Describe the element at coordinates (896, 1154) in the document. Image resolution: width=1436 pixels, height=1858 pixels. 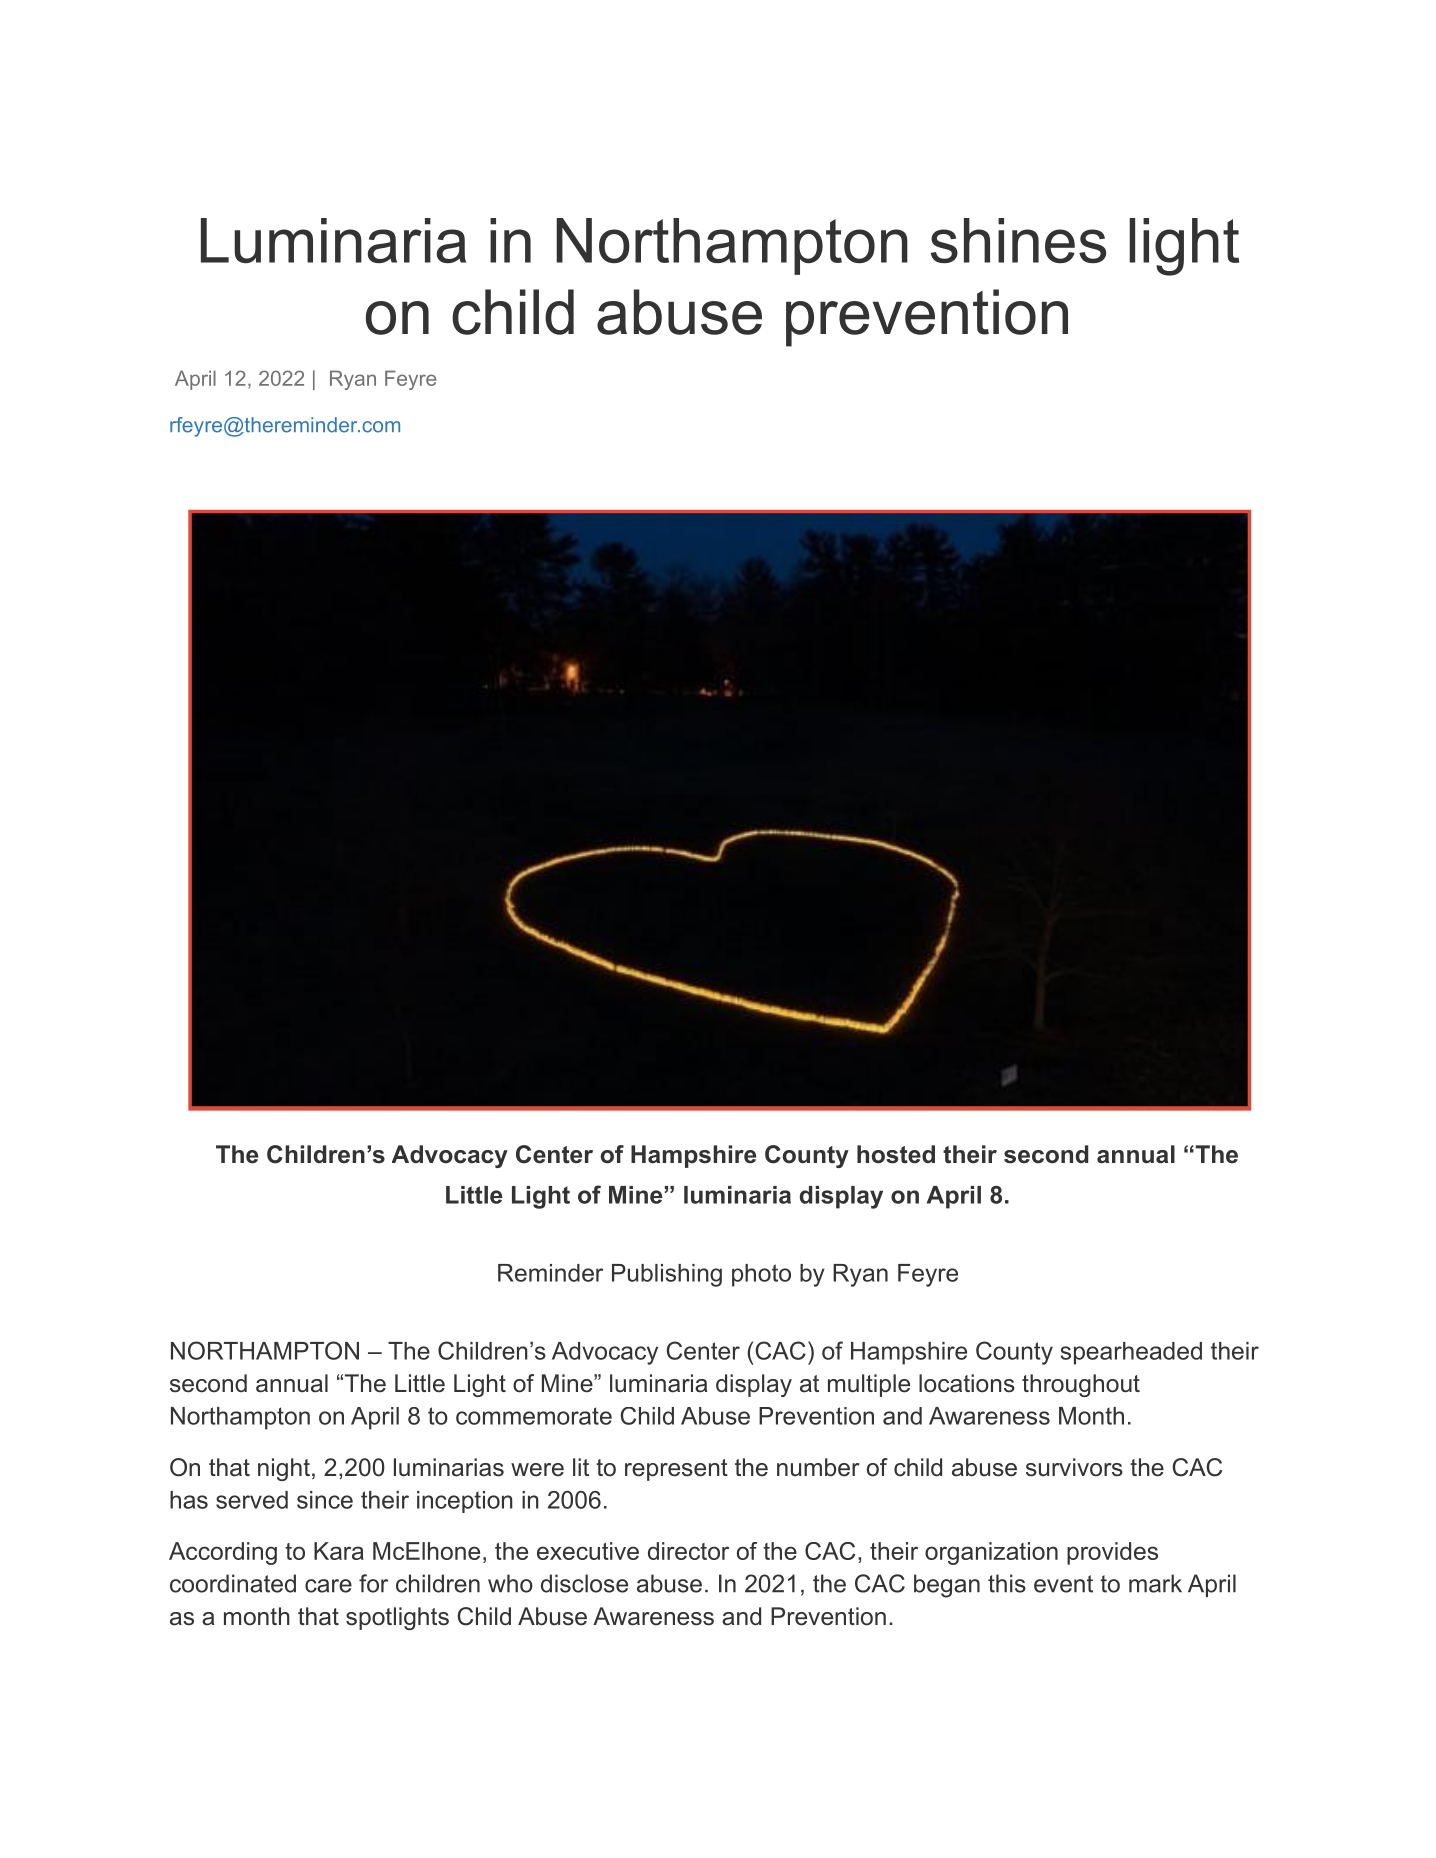
I see `hosted` at that location.
